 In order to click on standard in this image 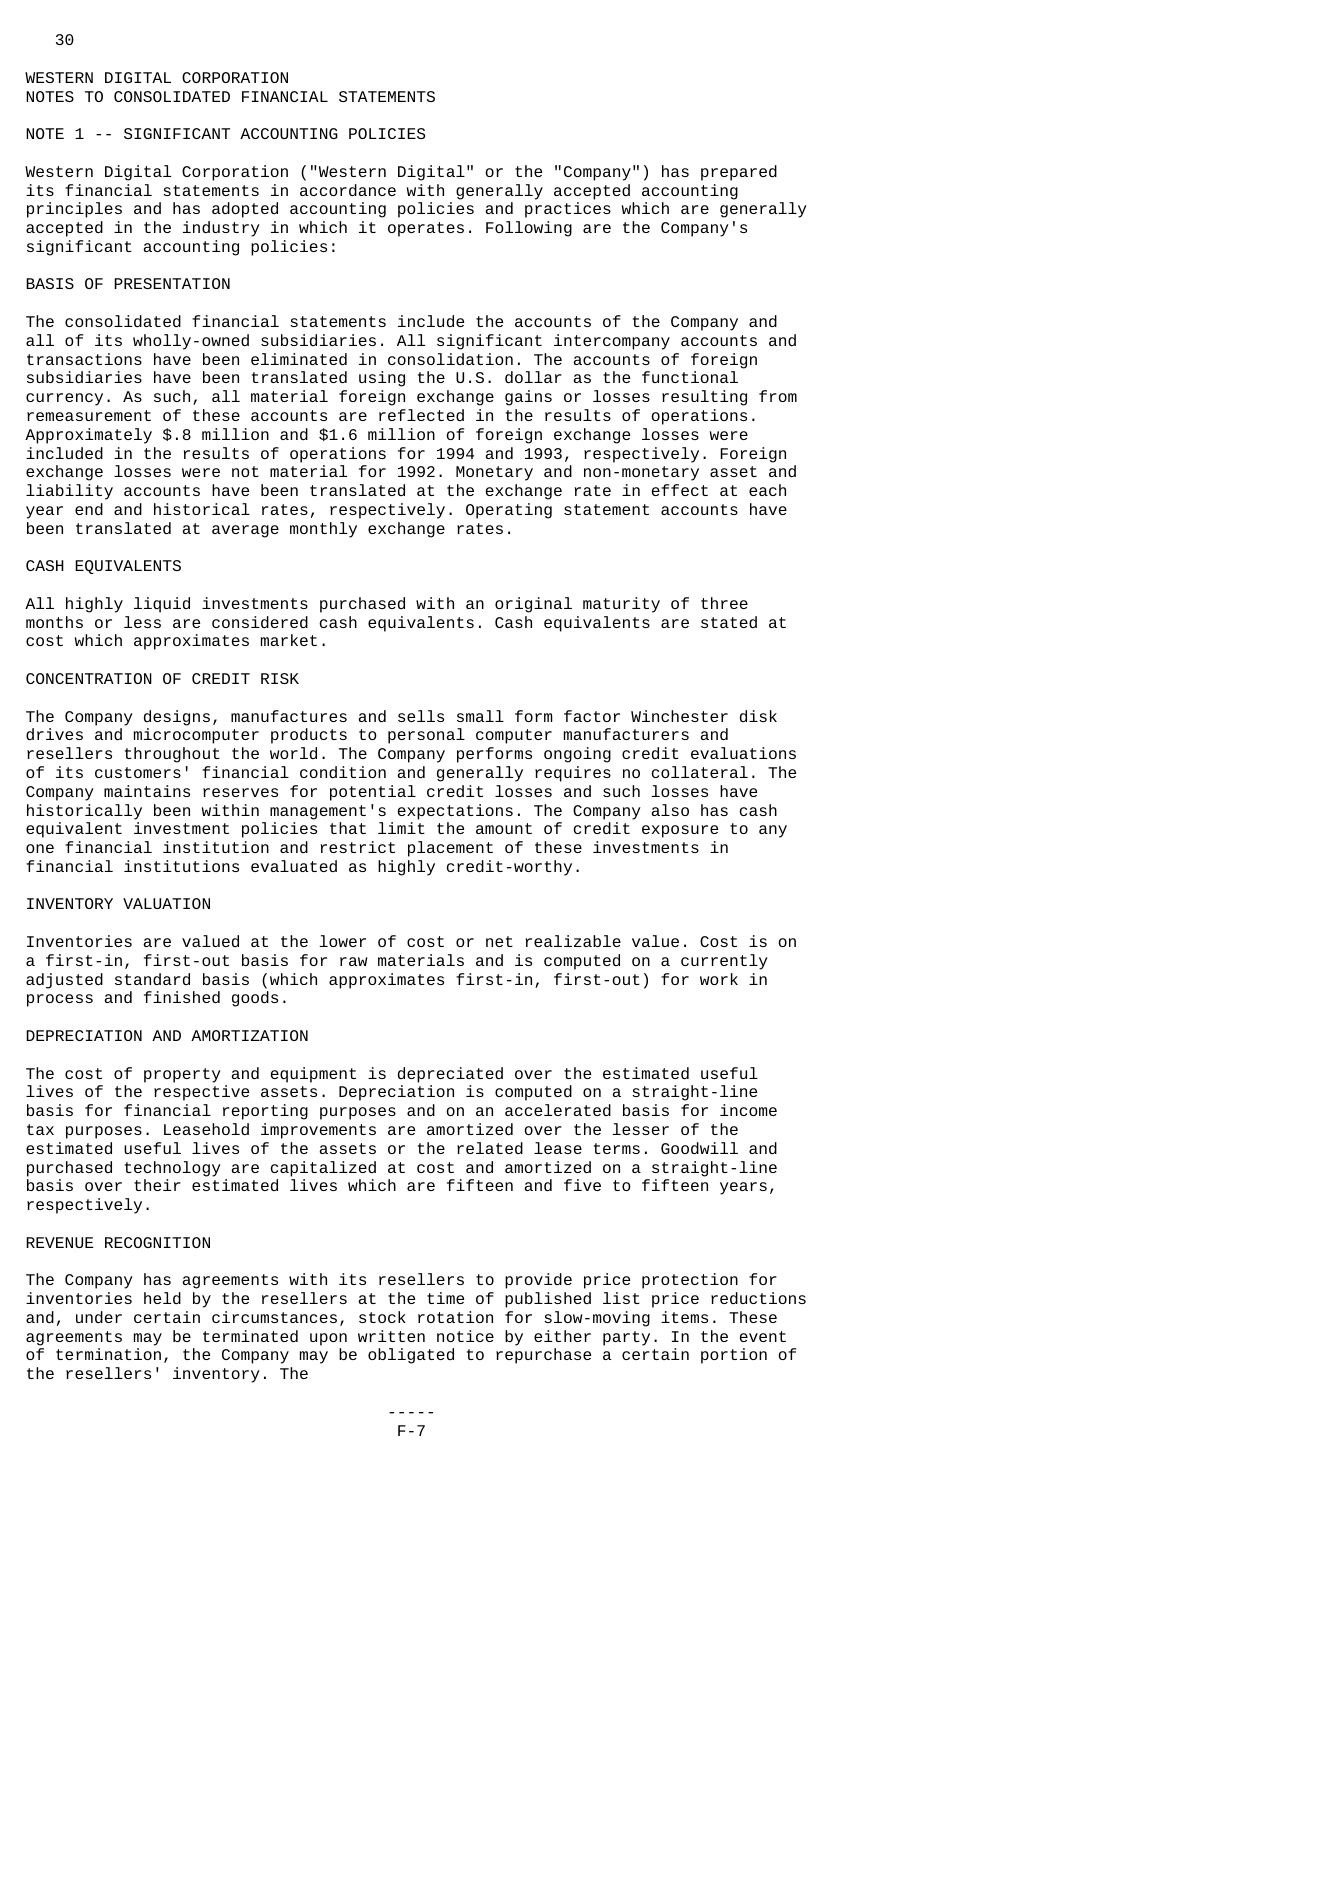, I will do `click(152, 979)`.
